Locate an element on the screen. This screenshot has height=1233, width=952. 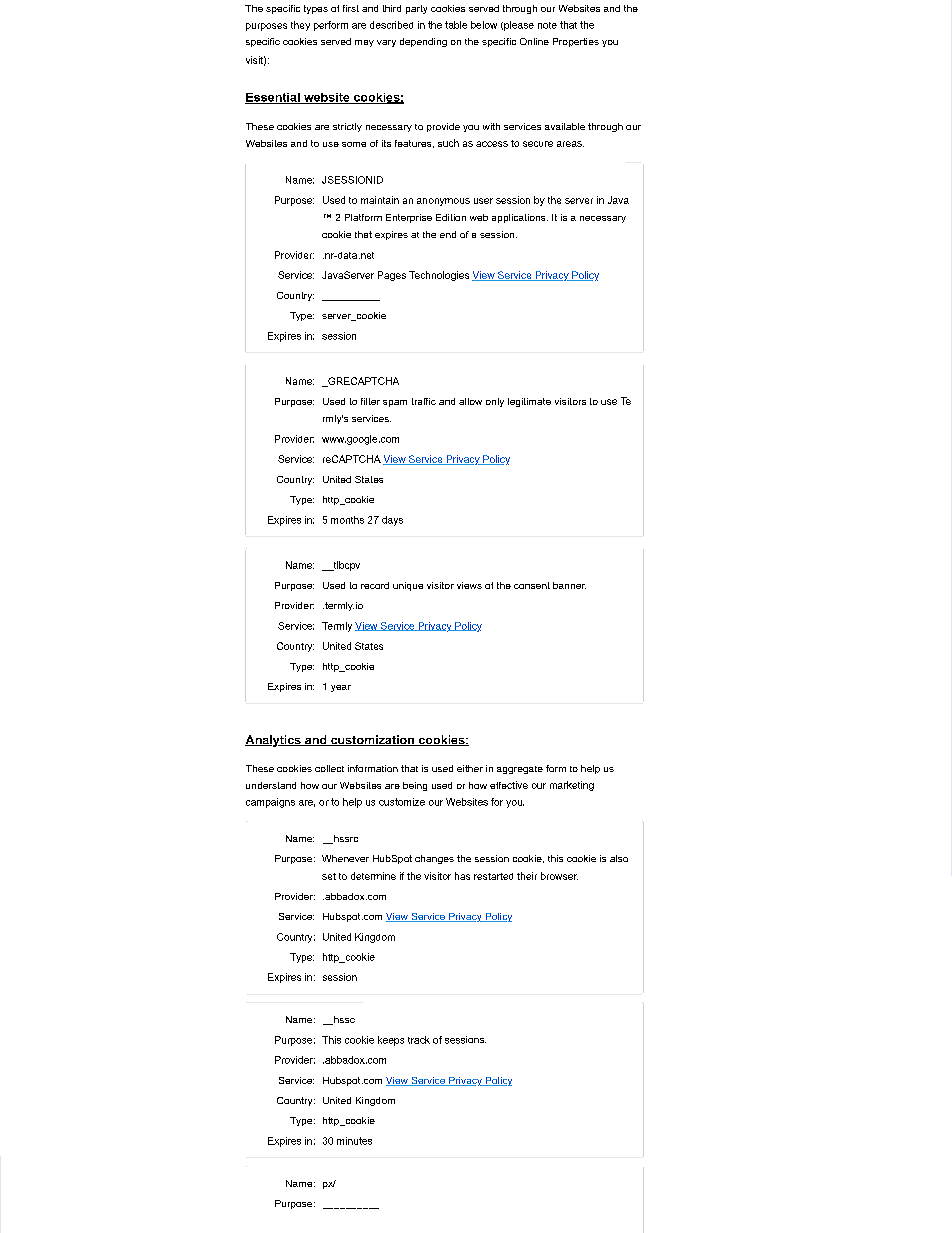
minutes is located at coordinates (354, 1141).
